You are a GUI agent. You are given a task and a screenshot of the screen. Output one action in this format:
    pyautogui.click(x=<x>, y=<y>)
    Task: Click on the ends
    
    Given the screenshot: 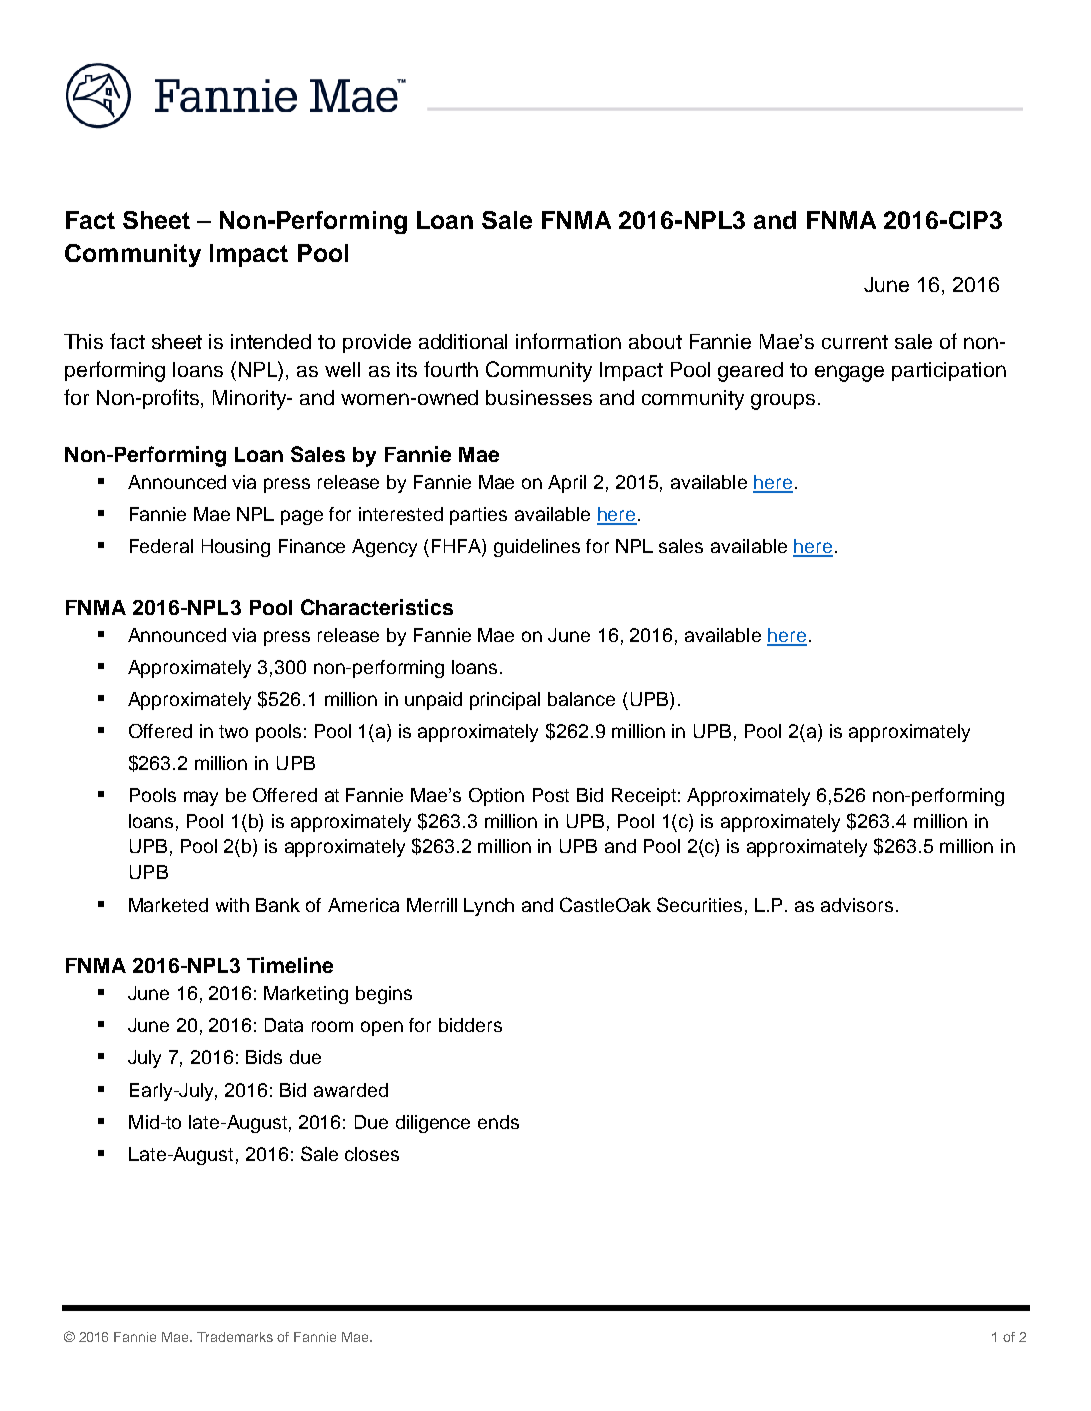 What is the action you would take?
    pyautogui.click(x=498, y=1122)
